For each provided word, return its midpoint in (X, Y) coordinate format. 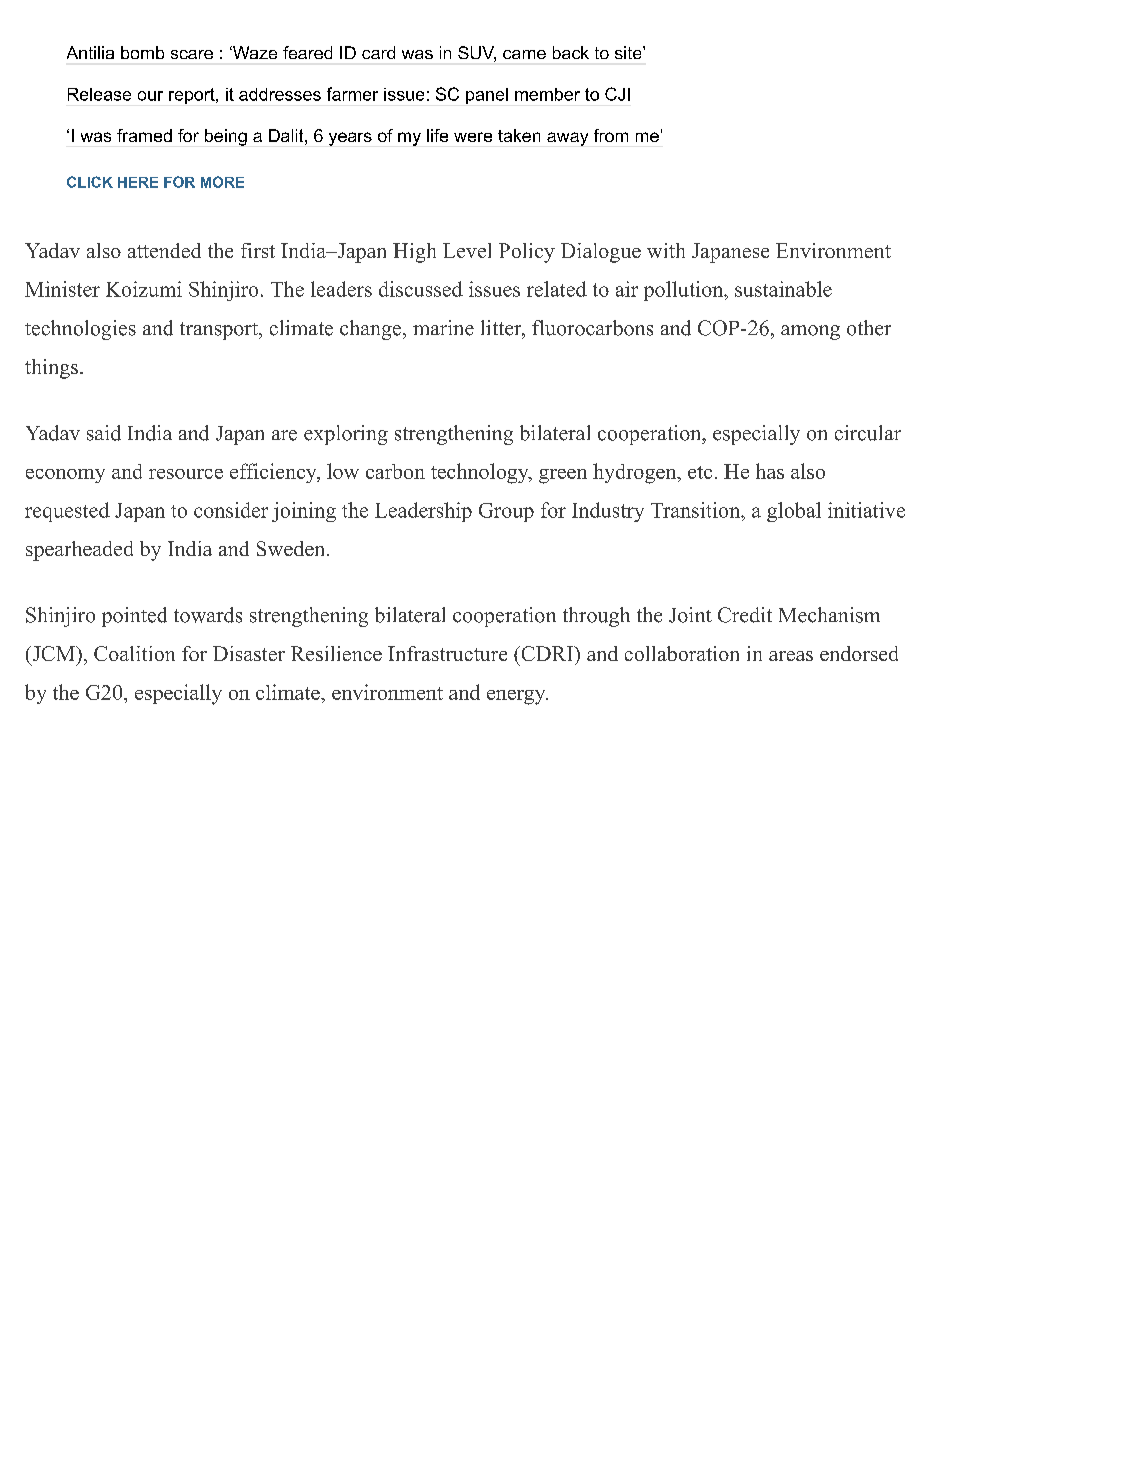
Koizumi (144, 289)
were (473, 137)
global (794, 512)
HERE (138, 182)
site (629, 52)
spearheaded (79, 551)
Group (506, 512)
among (810, 332)
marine (443, 328)
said (104, 433)
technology (481, 473)
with (666, 250)
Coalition (134, 653)
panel (487, 96)
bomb (142, 52)
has (770, 471)
